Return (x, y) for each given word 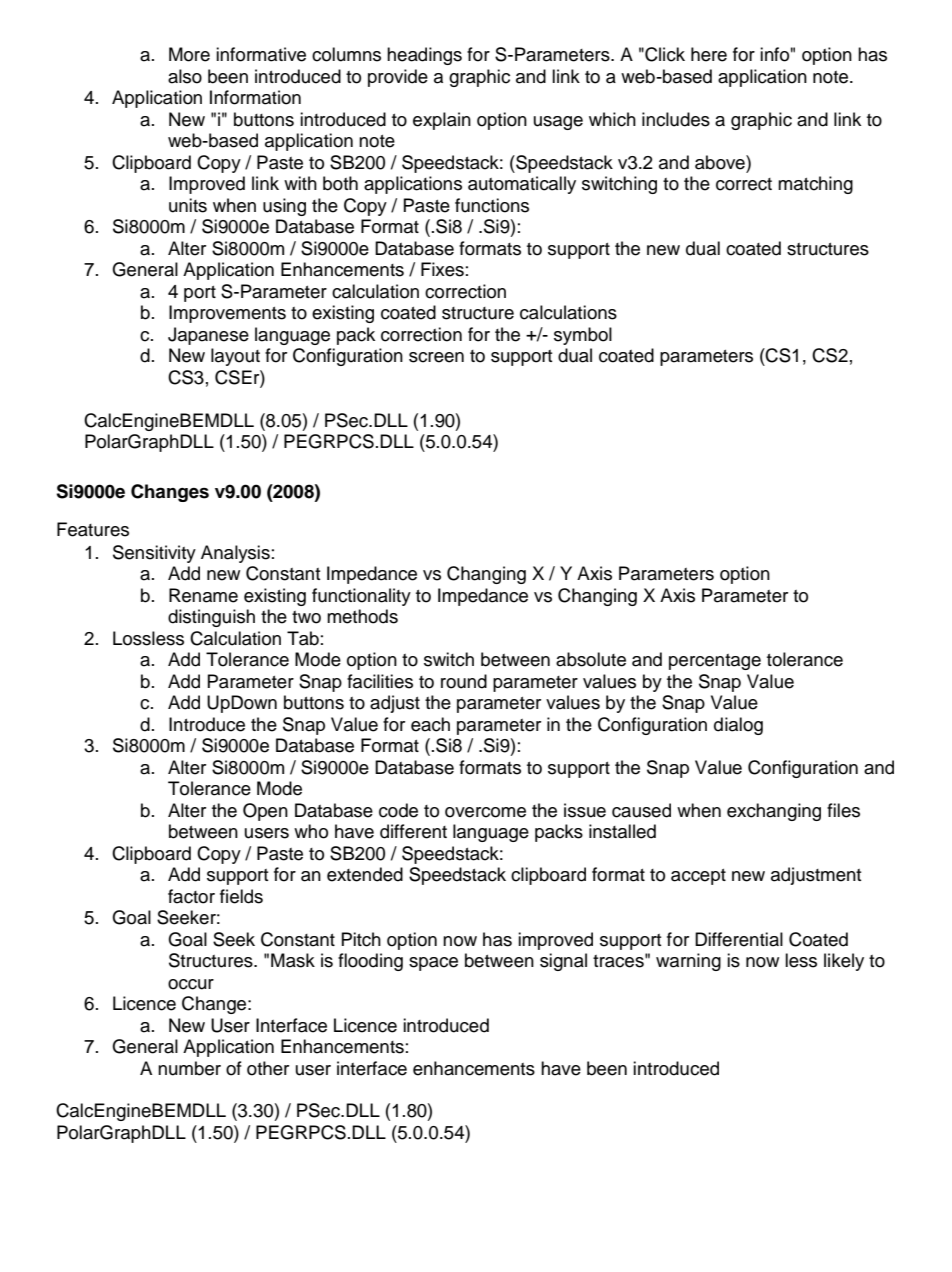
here (709, 54)
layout (235, 357)
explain (442, 121)
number (189, 1068)
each (430, 724)
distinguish (211, 618)
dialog (738, 726)
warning (688, 962)
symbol (583, 336)
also (185, 76)
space (433, 964)
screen (436, 357)
